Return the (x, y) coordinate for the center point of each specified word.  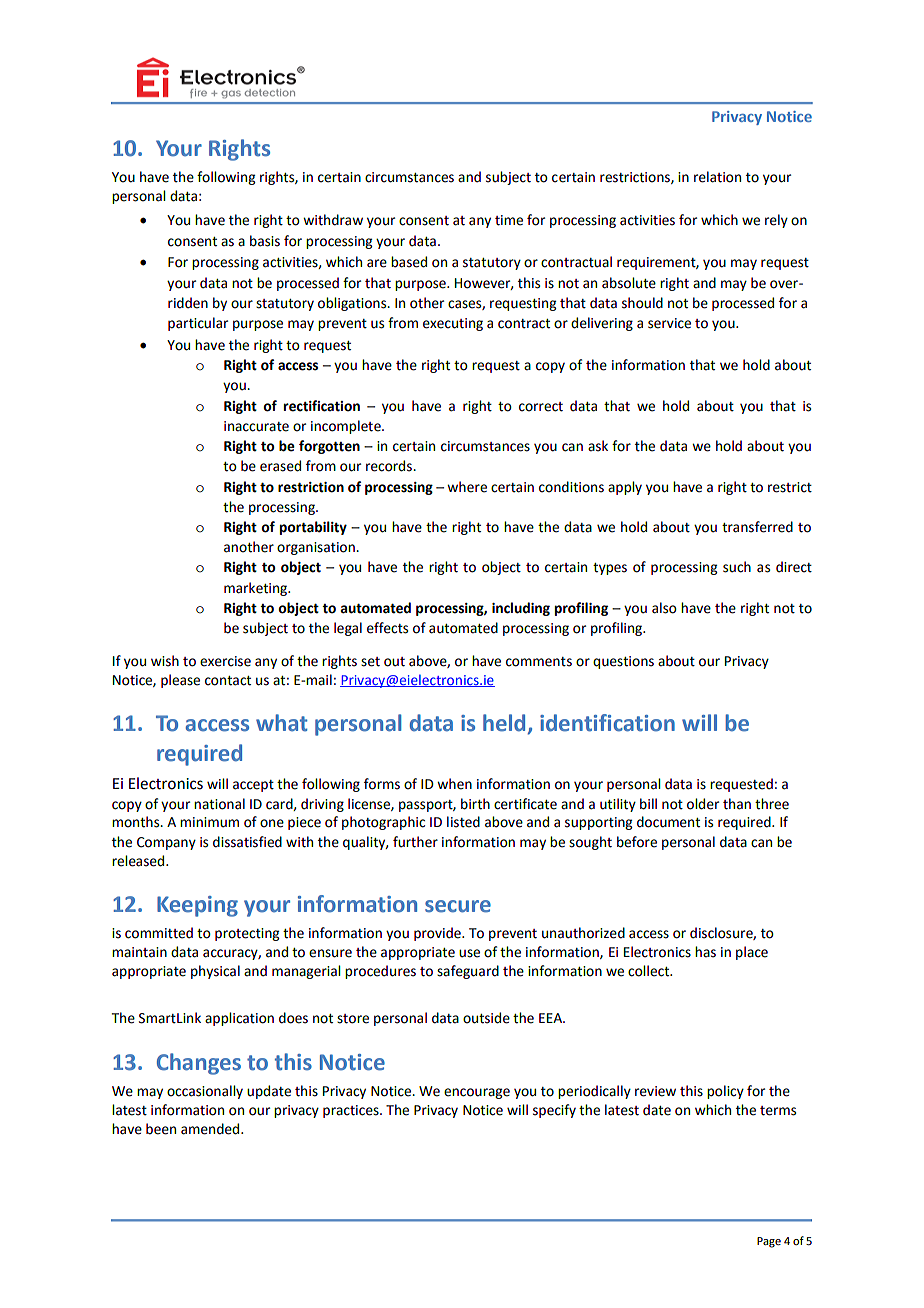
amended (211, 1129)
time (509, 220)
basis (265, 241)
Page (769, 1242)
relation (717, 177)
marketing (257, 589)
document (668, 822)
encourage (477, 1093)
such (737, 567)
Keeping (197, 906)
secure (458, 906)
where (467, 487)
